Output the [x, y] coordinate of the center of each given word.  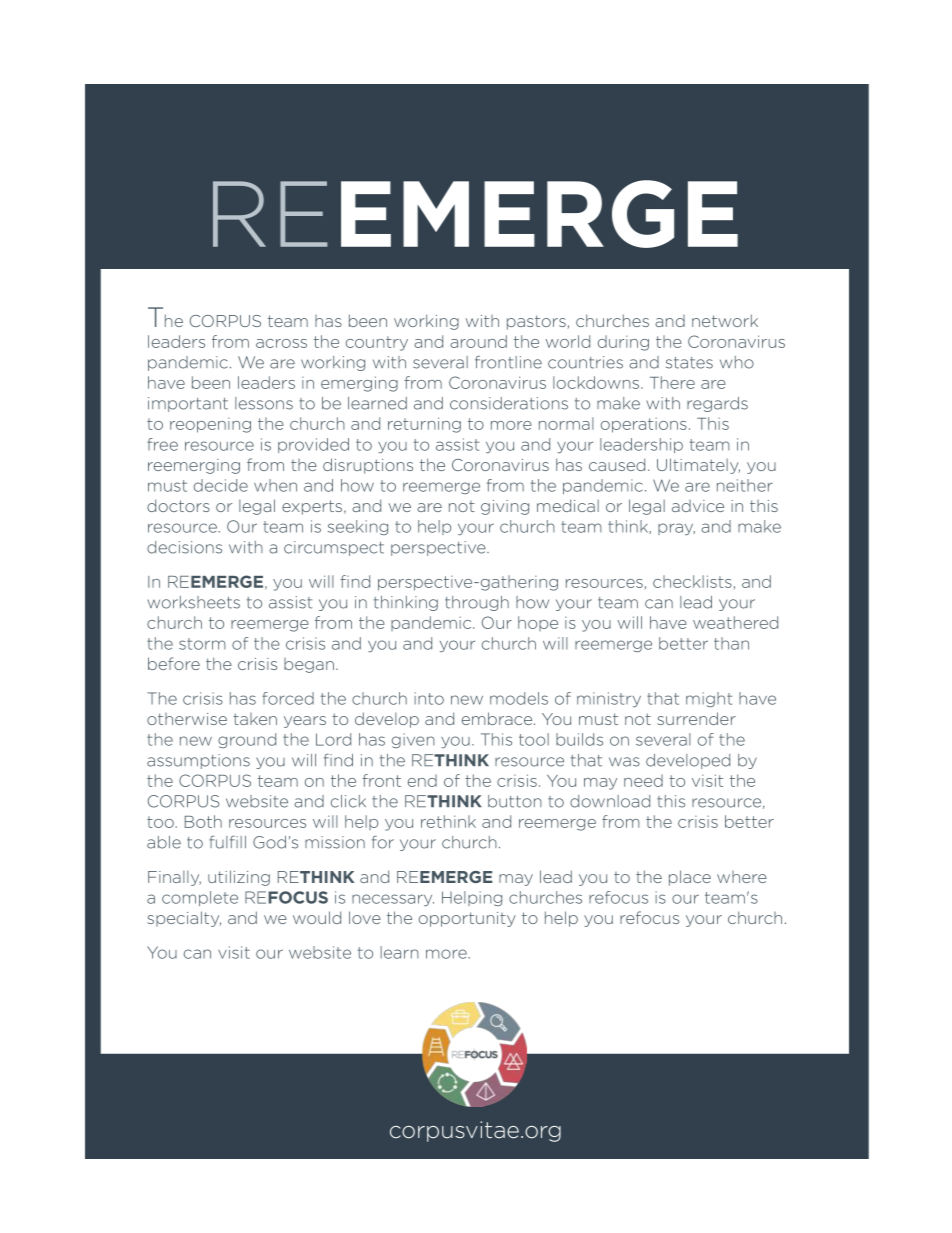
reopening [210, 425]
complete [200, 898]
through [477, 603]
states [689, 363]
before [174, 663]
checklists [692, 581]
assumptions [198, 761]
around [478, 341]
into [429, 698]
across [281, 343]
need [643, 780]
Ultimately [698, 466]
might [709, 699]
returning [424, 425]
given [413, 740]
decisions [184, 547]
